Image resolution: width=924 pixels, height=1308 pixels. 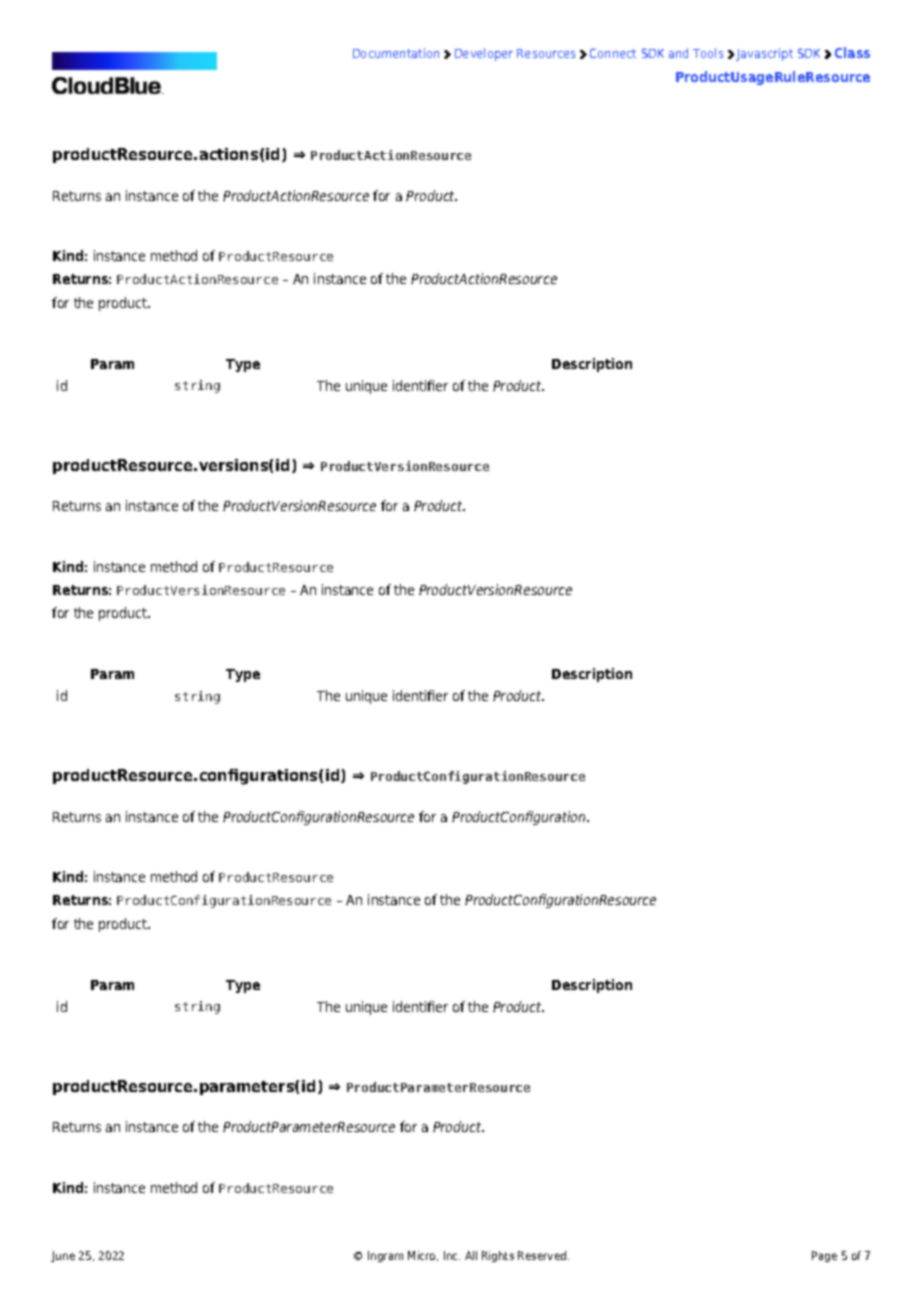 I want to click on Developer, so click(x=484, y=54).
